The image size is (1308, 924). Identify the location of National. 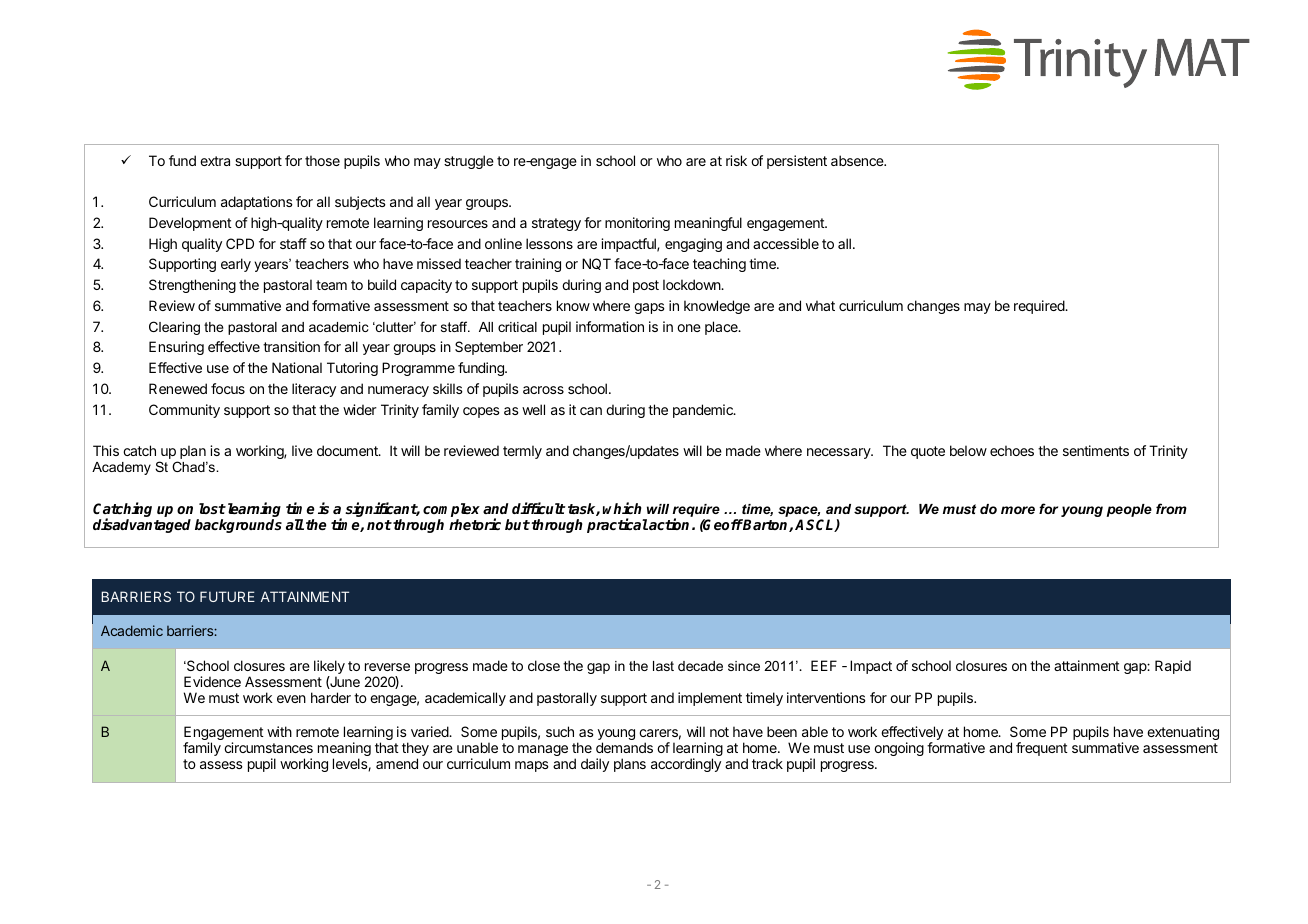
(297, 367).
